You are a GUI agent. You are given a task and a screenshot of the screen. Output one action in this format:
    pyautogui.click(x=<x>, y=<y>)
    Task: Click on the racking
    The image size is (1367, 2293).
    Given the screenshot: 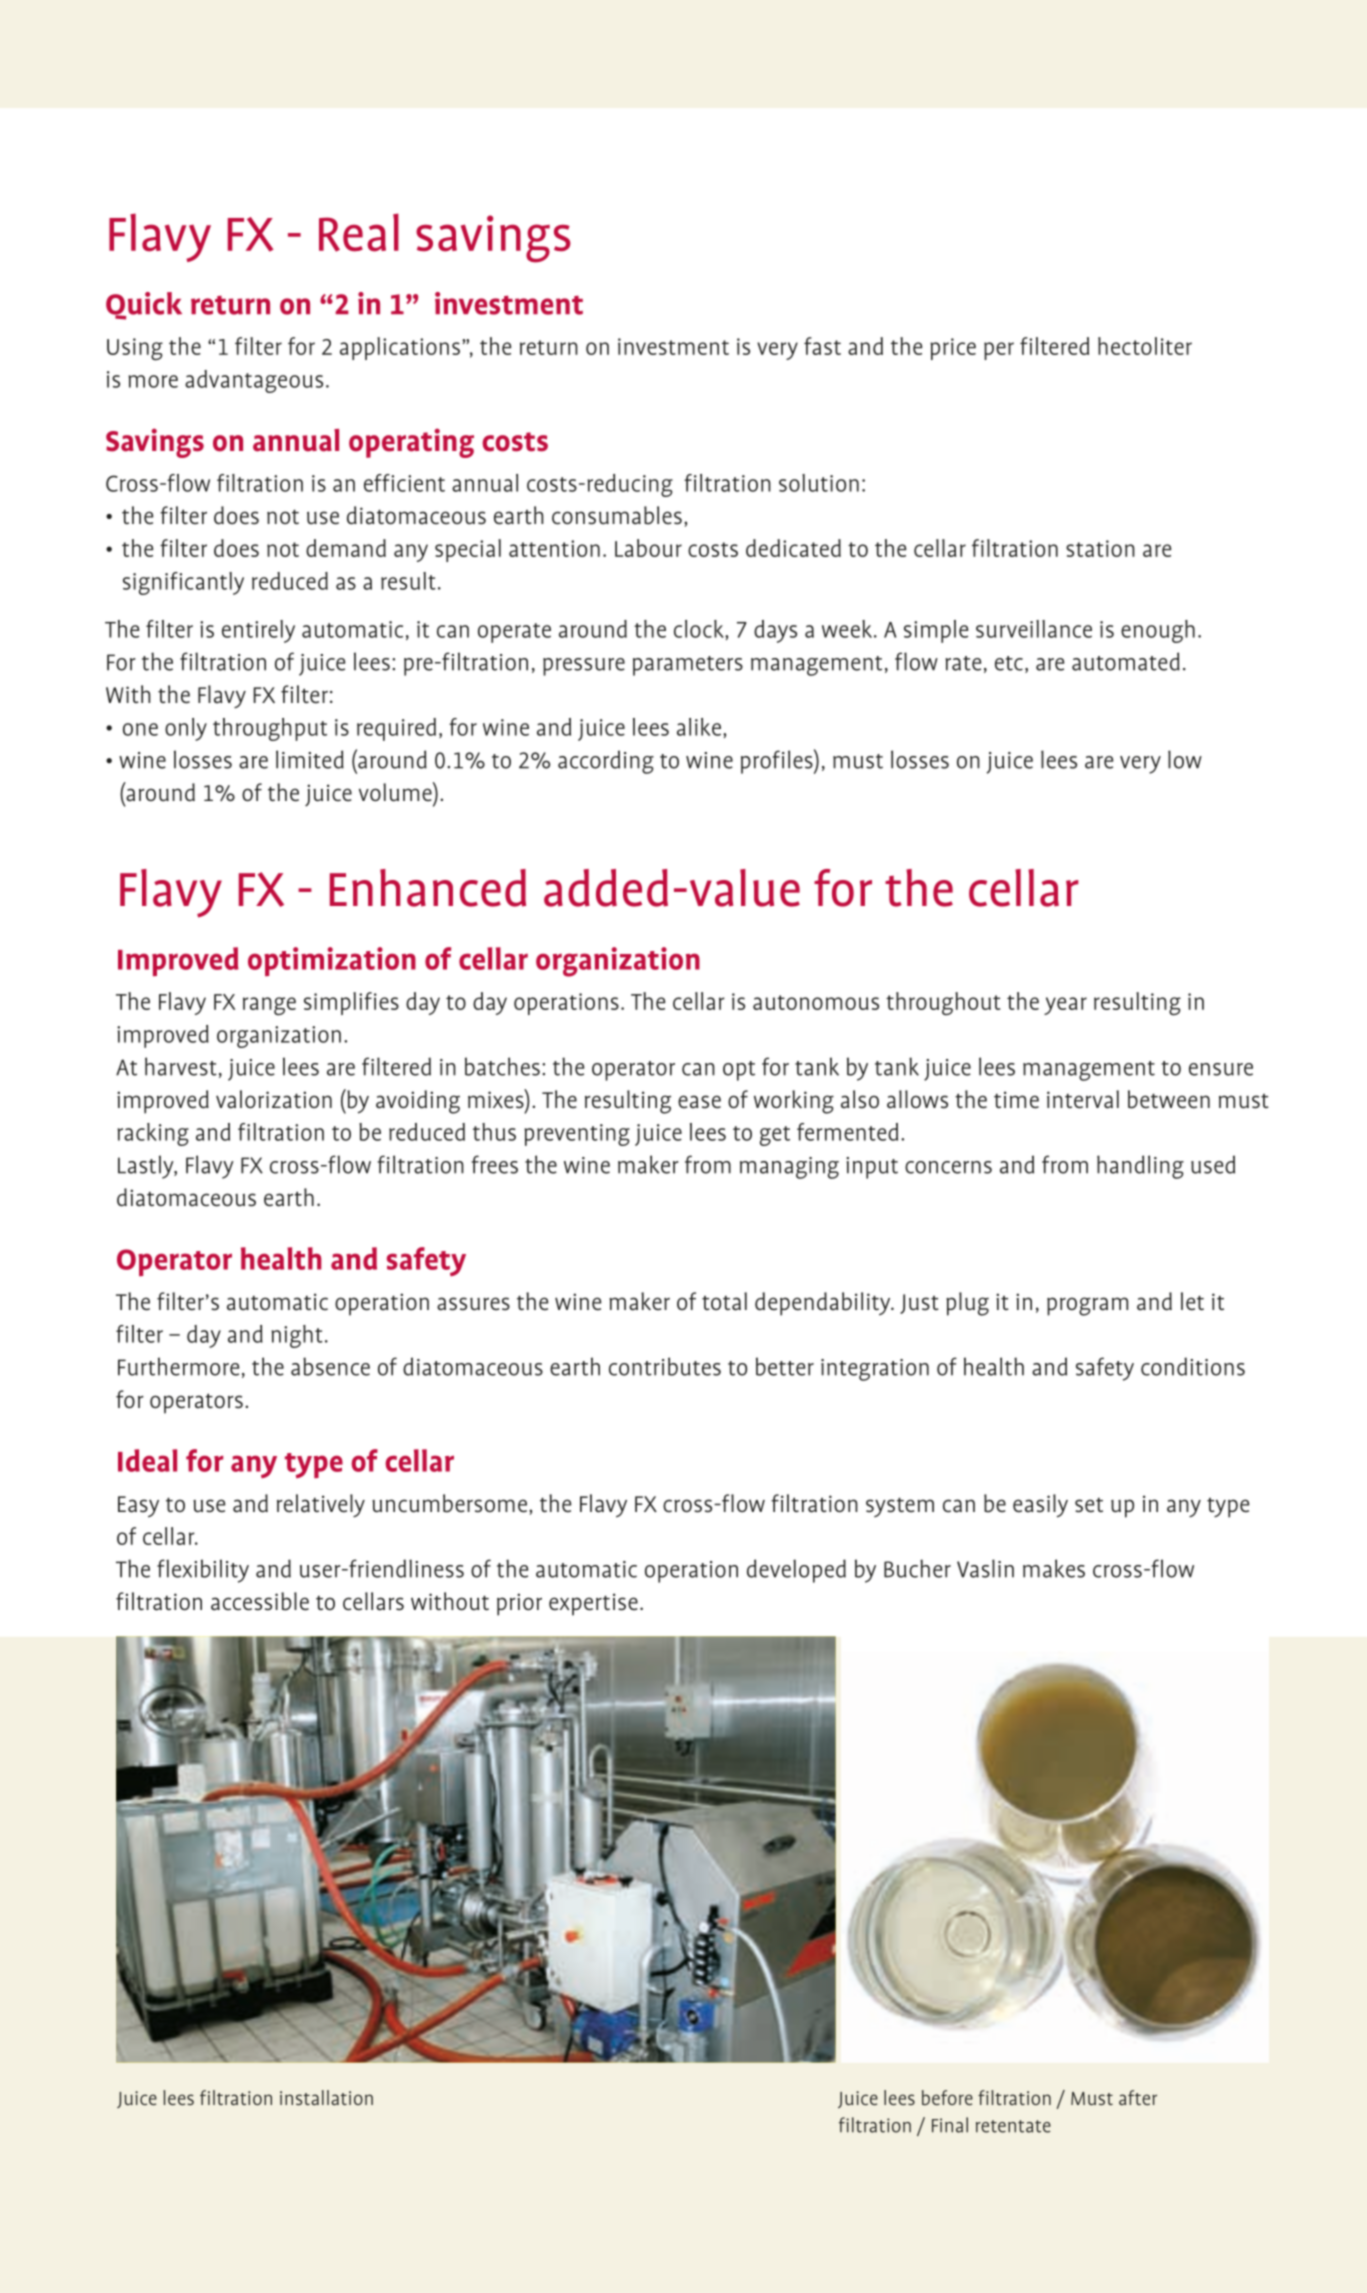 What is the action you would take?
    pyautogui.click(x=153, y=1134)
